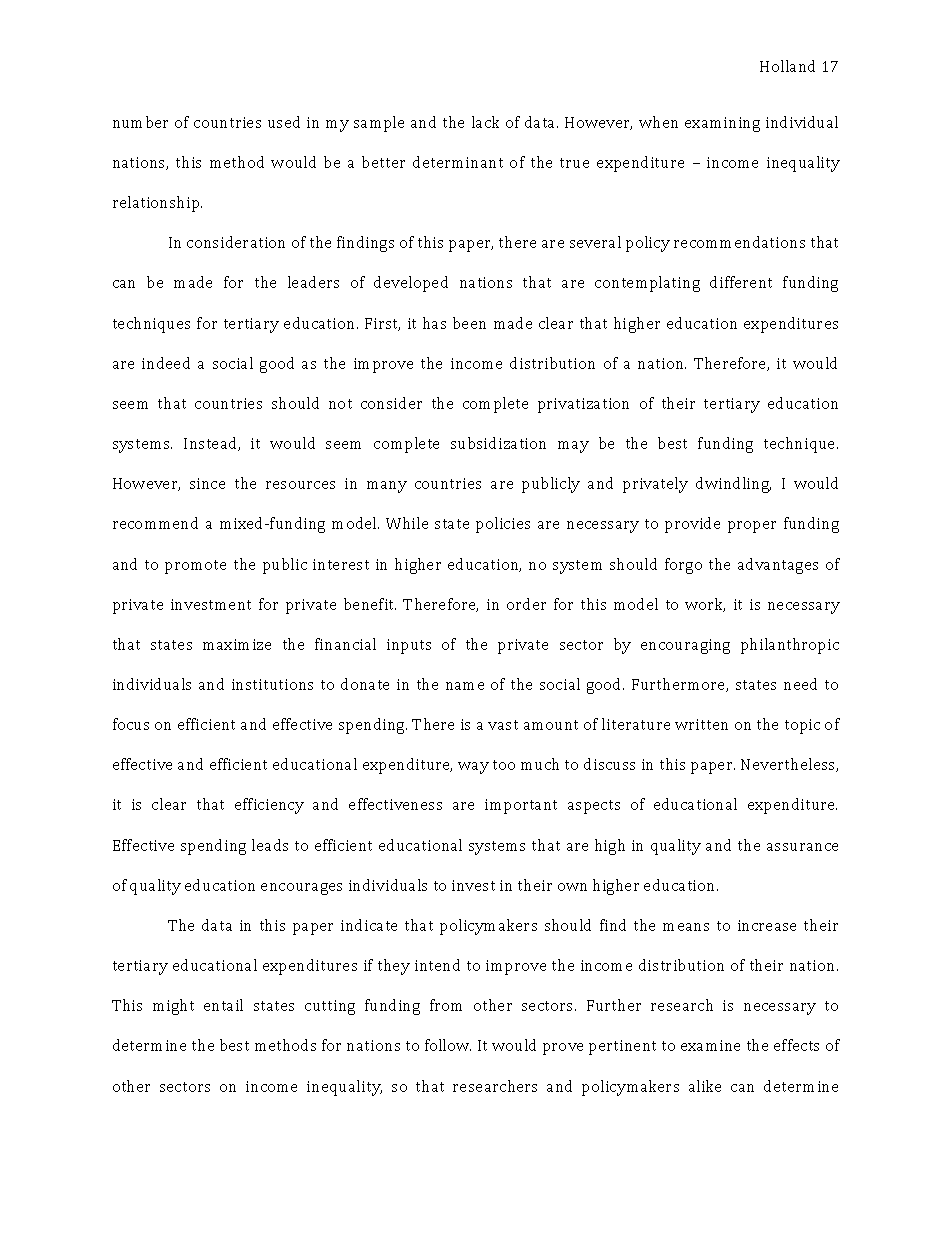  Describe the element at coordinates (223, 1005) in the screenshot. I see `entail` at that location.
